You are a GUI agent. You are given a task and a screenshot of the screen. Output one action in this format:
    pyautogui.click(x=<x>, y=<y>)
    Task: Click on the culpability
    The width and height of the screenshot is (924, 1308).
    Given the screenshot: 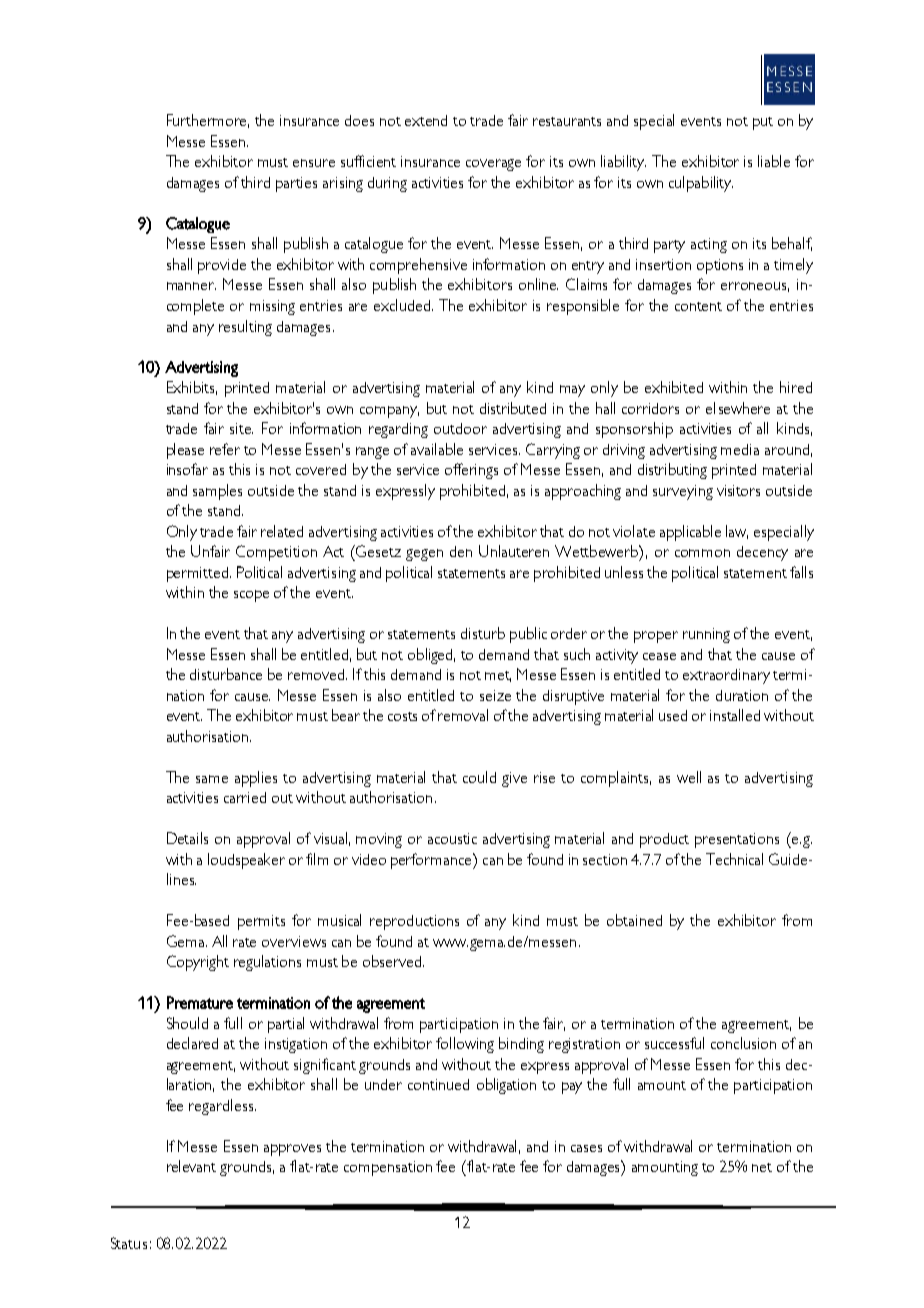 What is the action you would take?
    pyautogui.click(x=701, y=184)
